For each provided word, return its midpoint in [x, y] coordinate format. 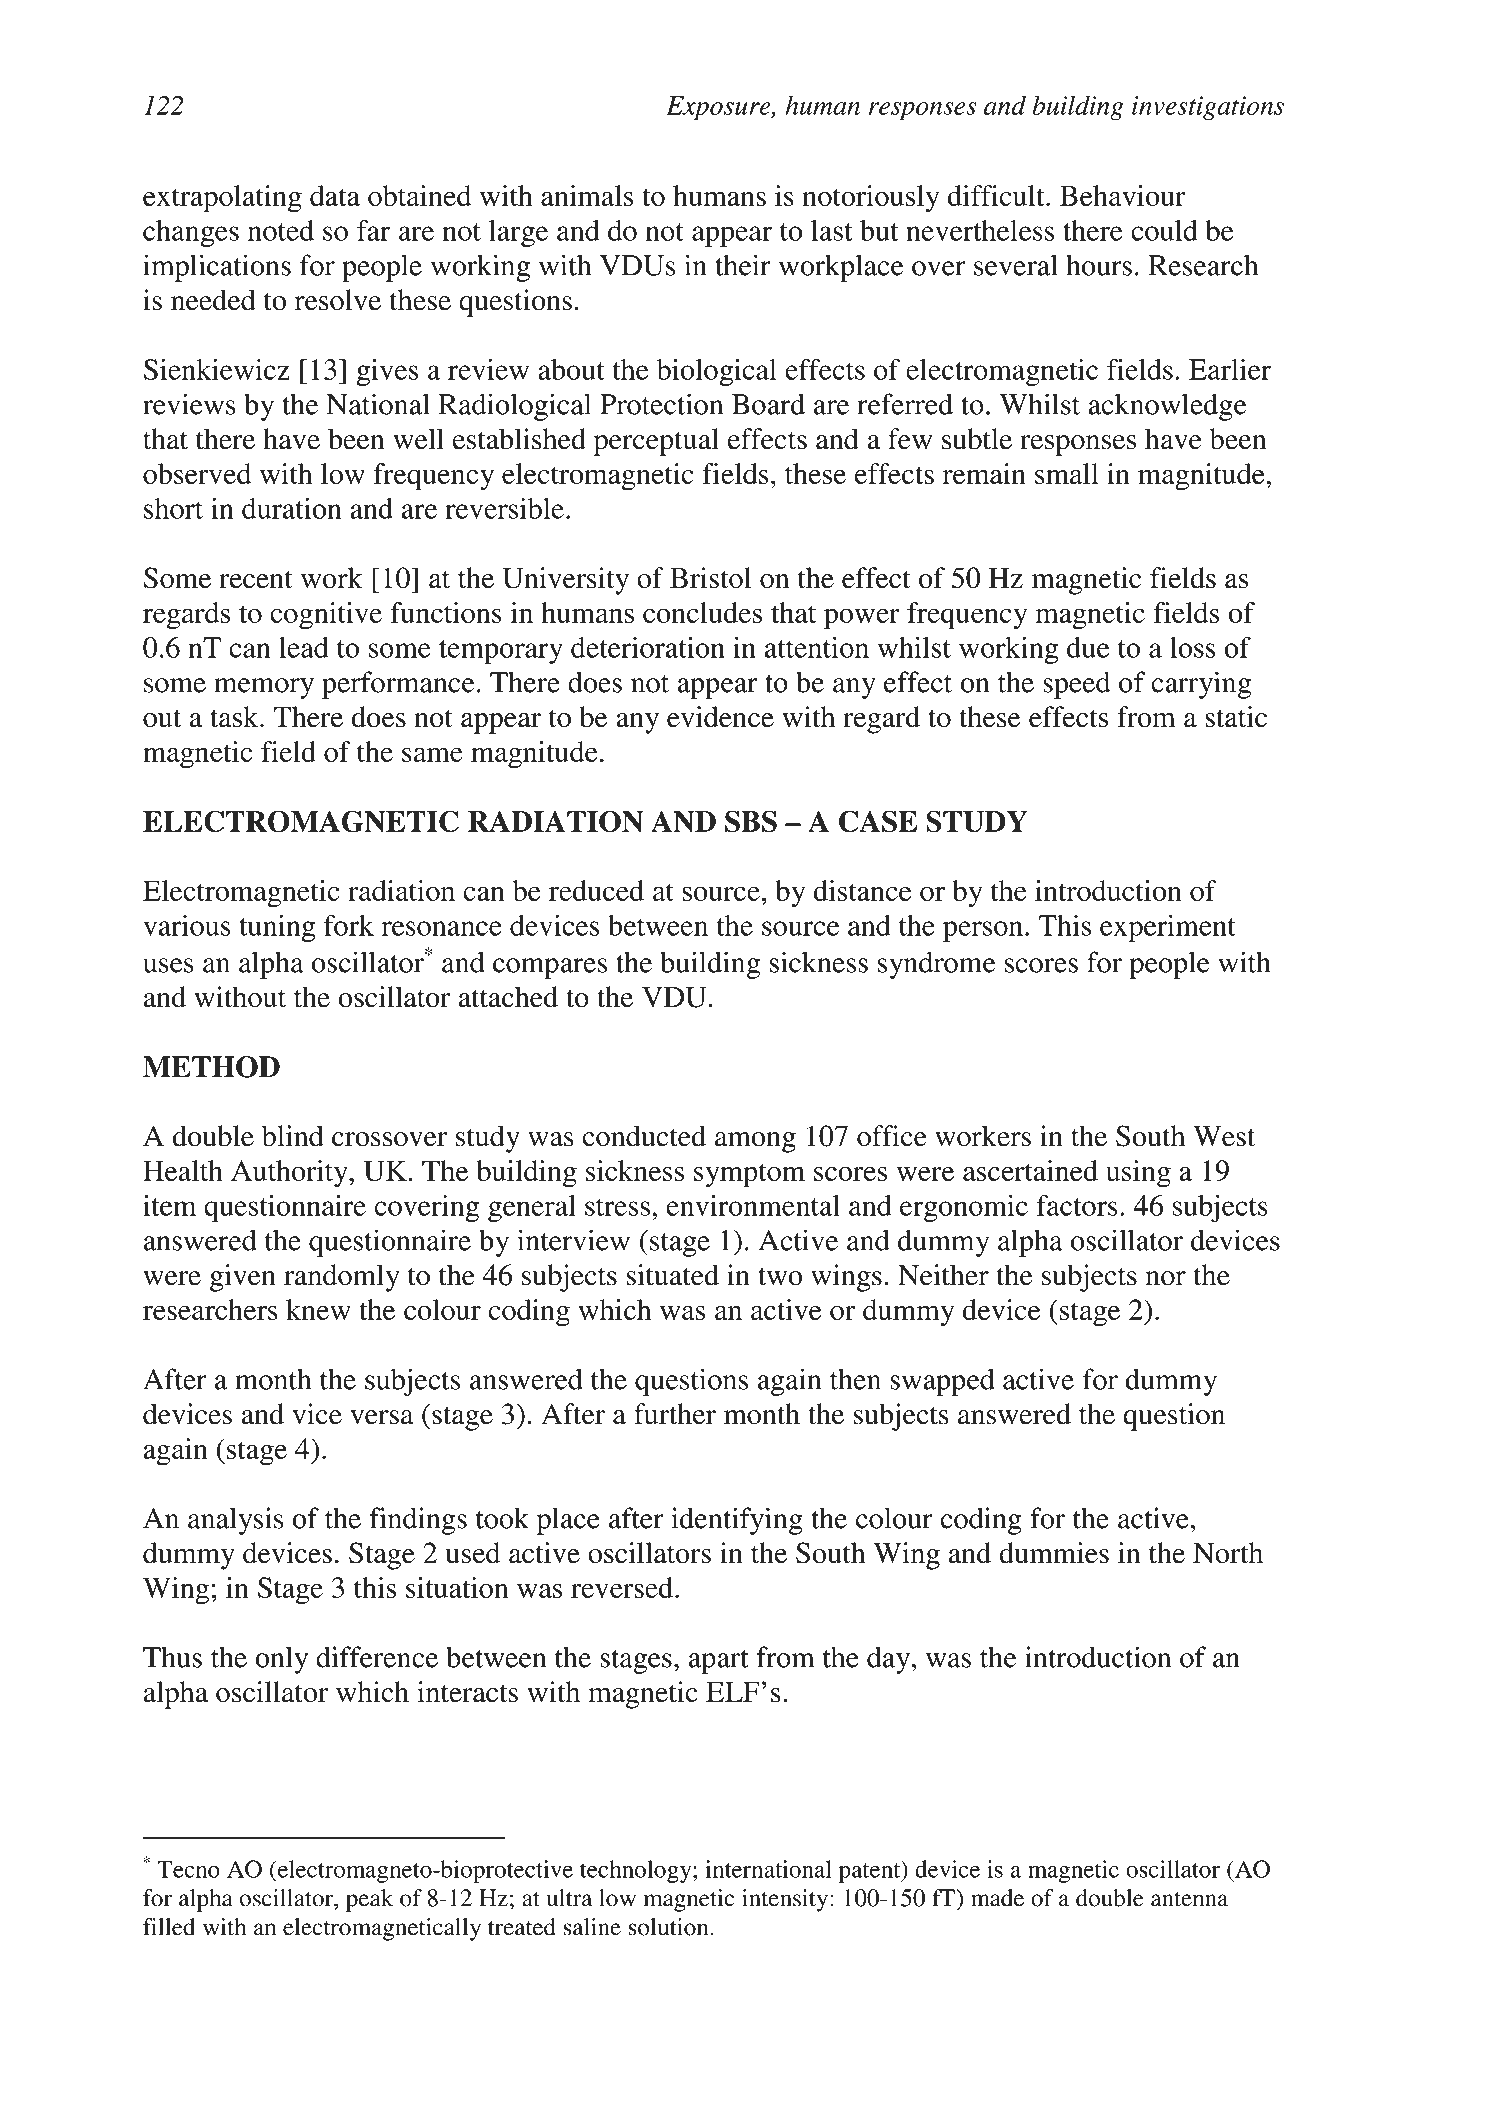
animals [587, 195]
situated [672, 1275]
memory [264, 688]
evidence [720, 717]
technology [637, 1871]
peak [369, 1900]
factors [1077, 1205]
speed [1077, 685]
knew [318, 1309]
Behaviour [1123, 195]
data [335, 195]
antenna [1189, 1899]
